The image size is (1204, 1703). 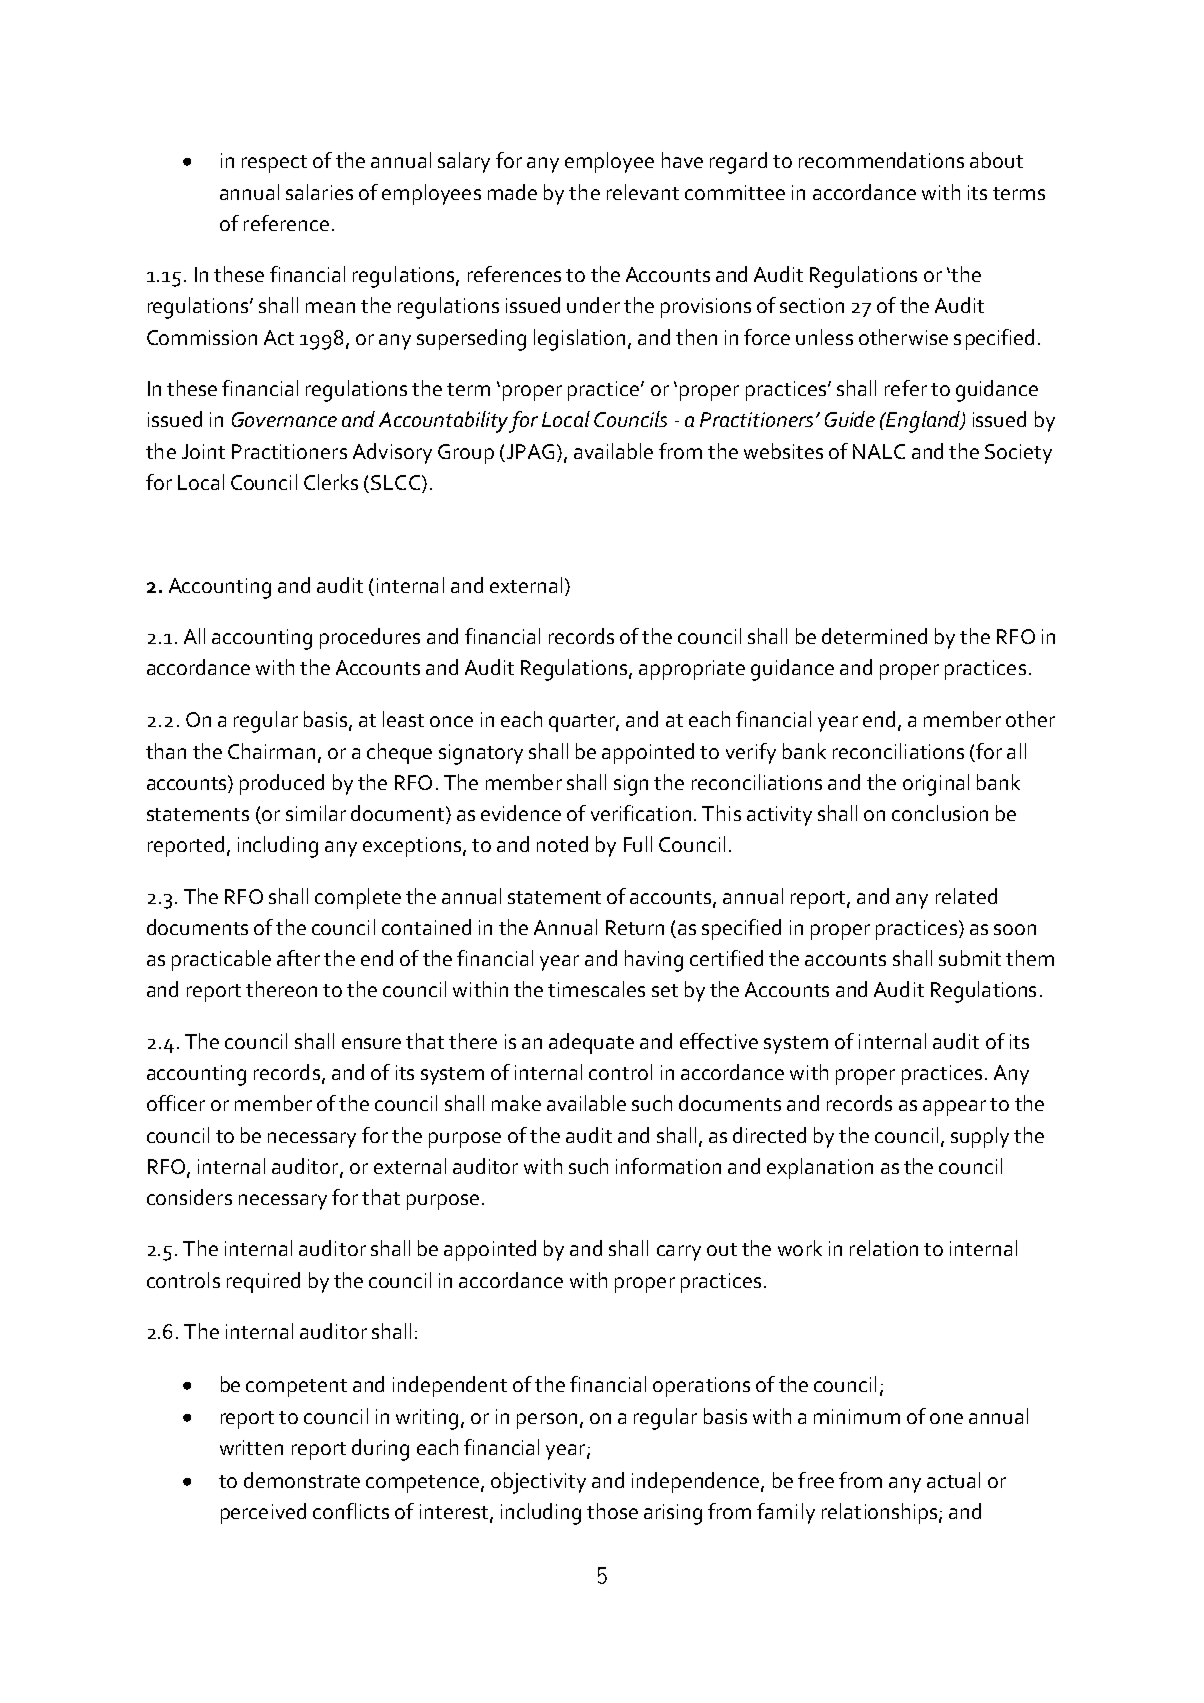 I want to click on adequate, so click(x=591, y=1043).
